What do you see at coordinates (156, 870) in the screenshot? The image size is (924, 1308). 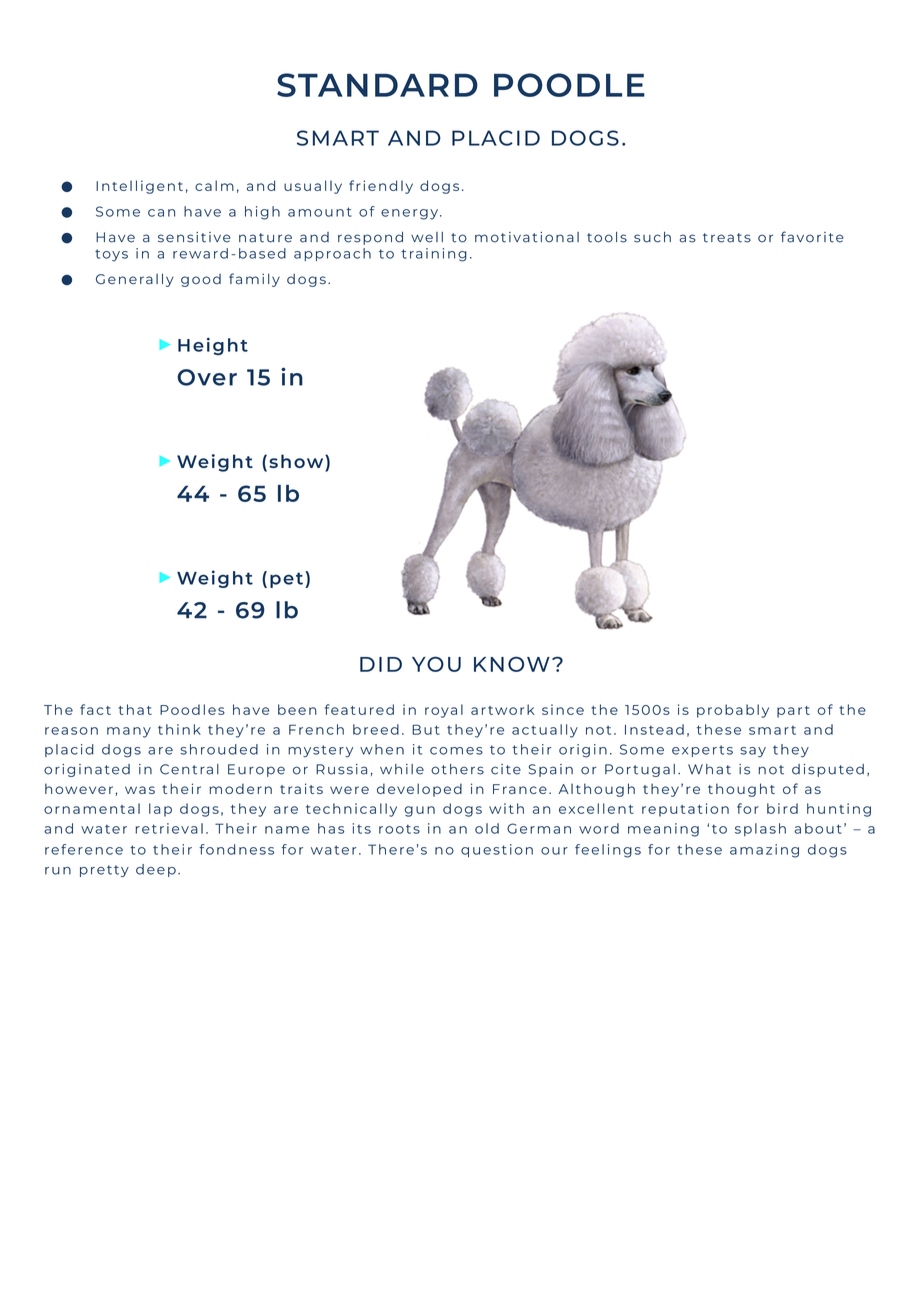 I see `deep` at bounding box center [156, 870].
